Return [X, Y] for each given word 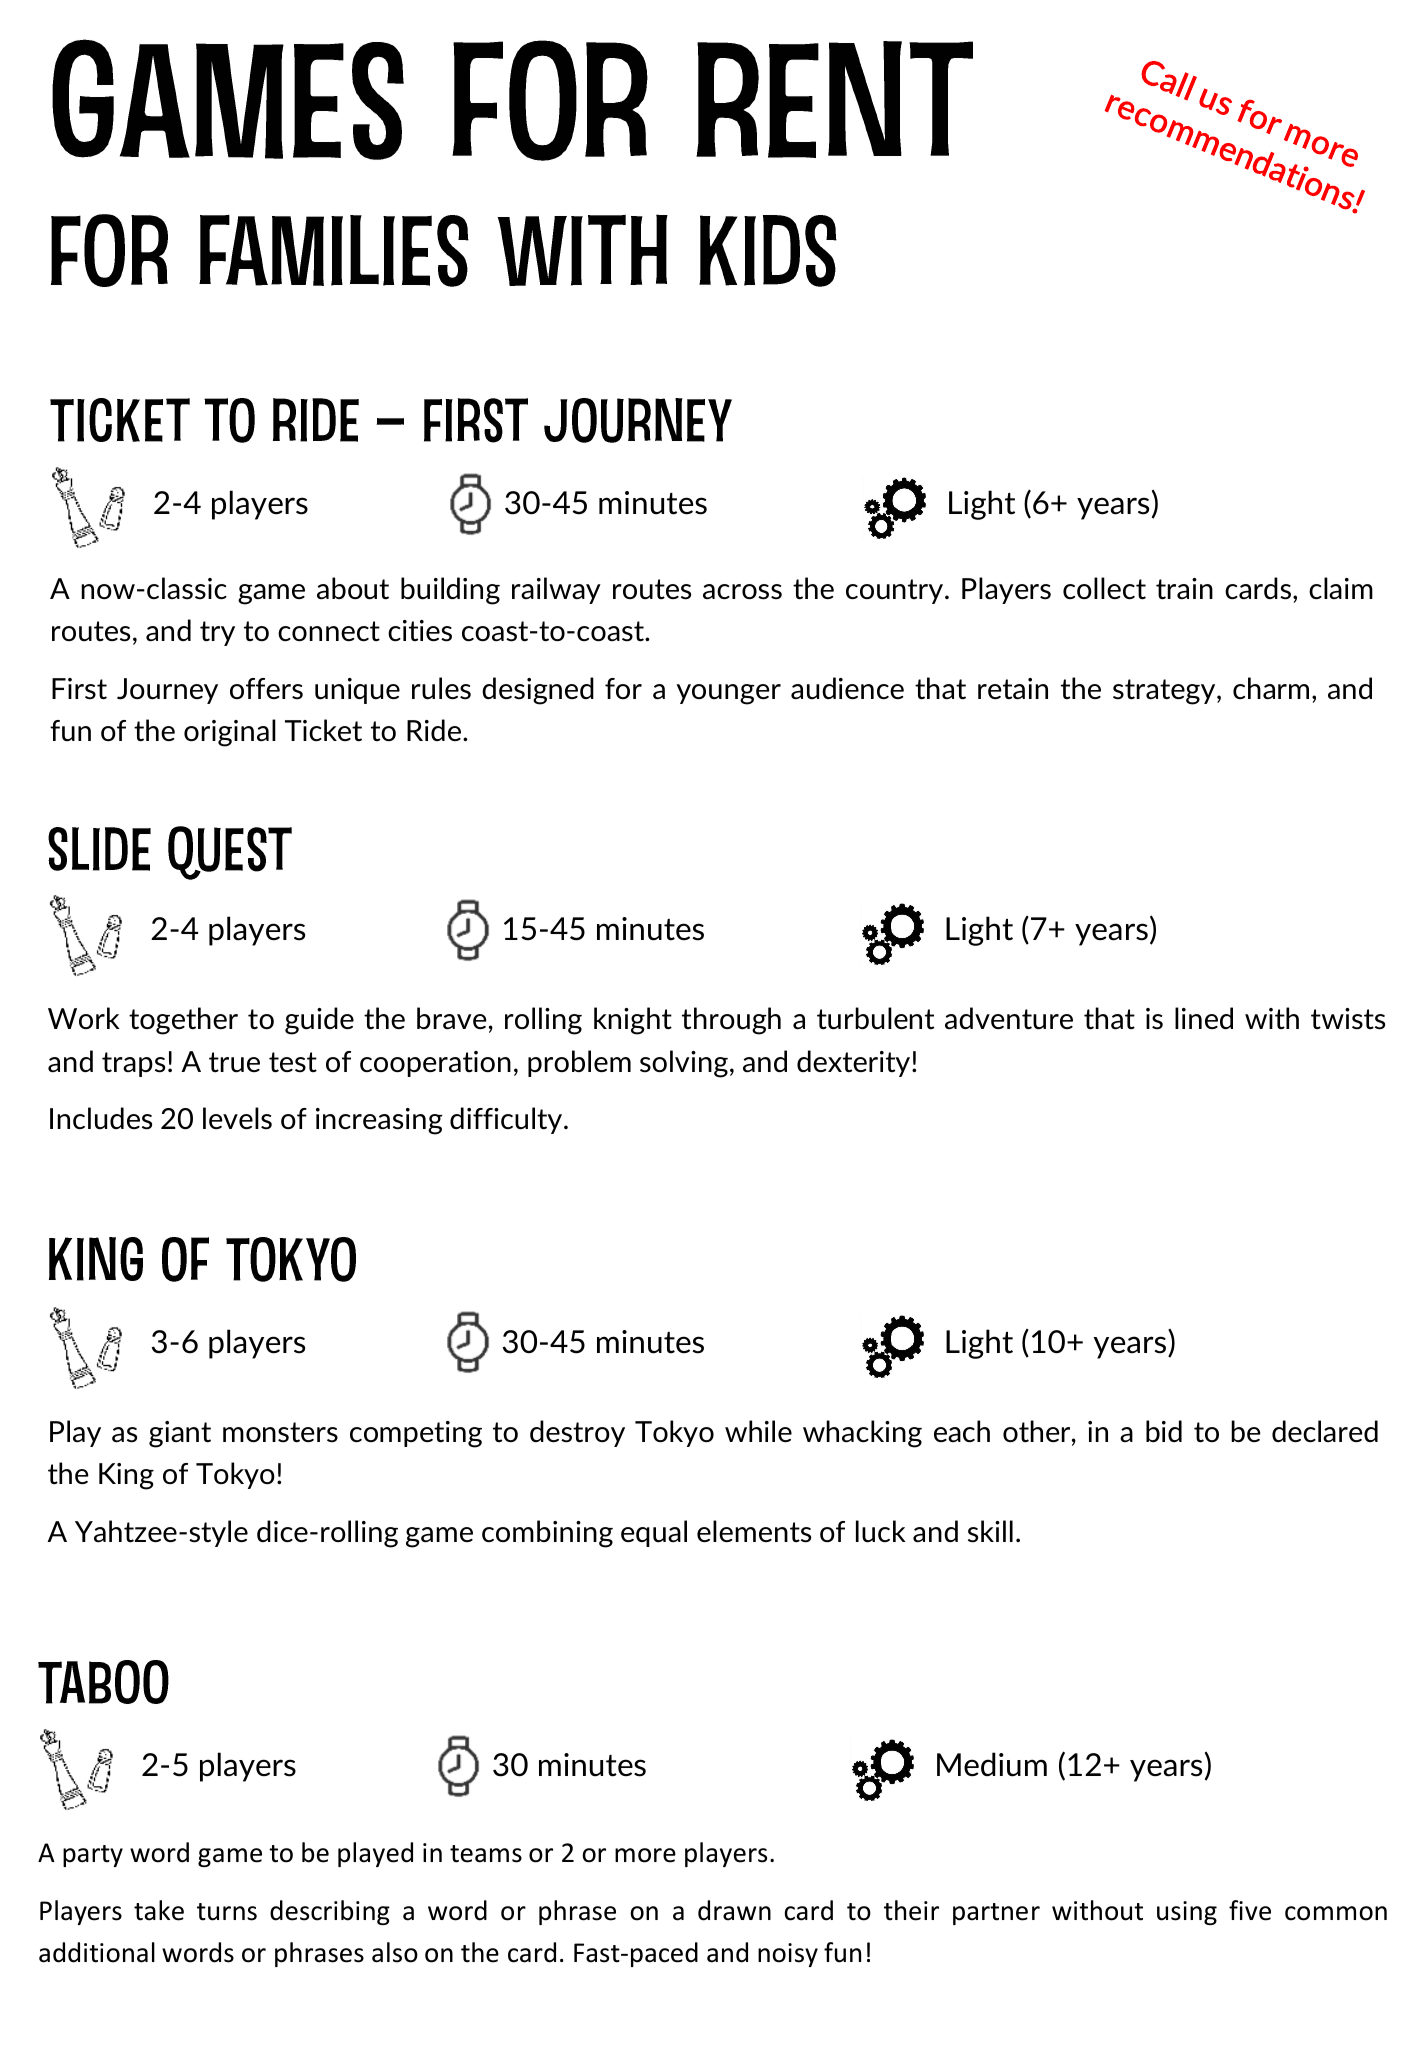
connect [329, 631]
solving [684, 1064]
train [1184, 589]
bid [1164, 1431]
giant [180, 1434]
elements [754, 1531]
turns [227, 1912]
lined [1204, 1018]
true [234, 1062]
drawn [734, 1910]
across [742, 592]
